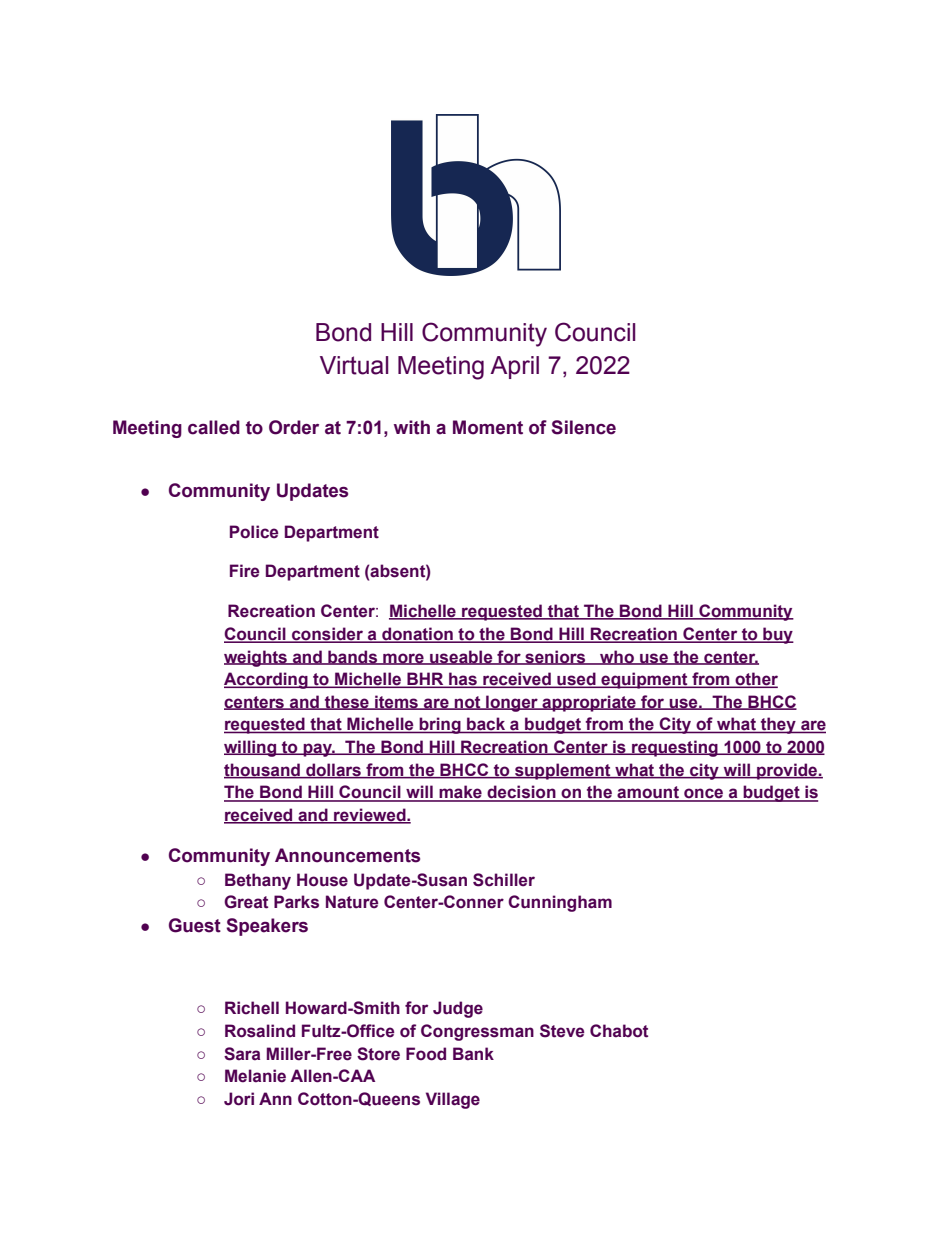 Image resolution: width=952 pixels, height=1233 pixels. What do you see at coordinates (294, 427) in the page?
I see `Order` at bounding box center [294, 427].
